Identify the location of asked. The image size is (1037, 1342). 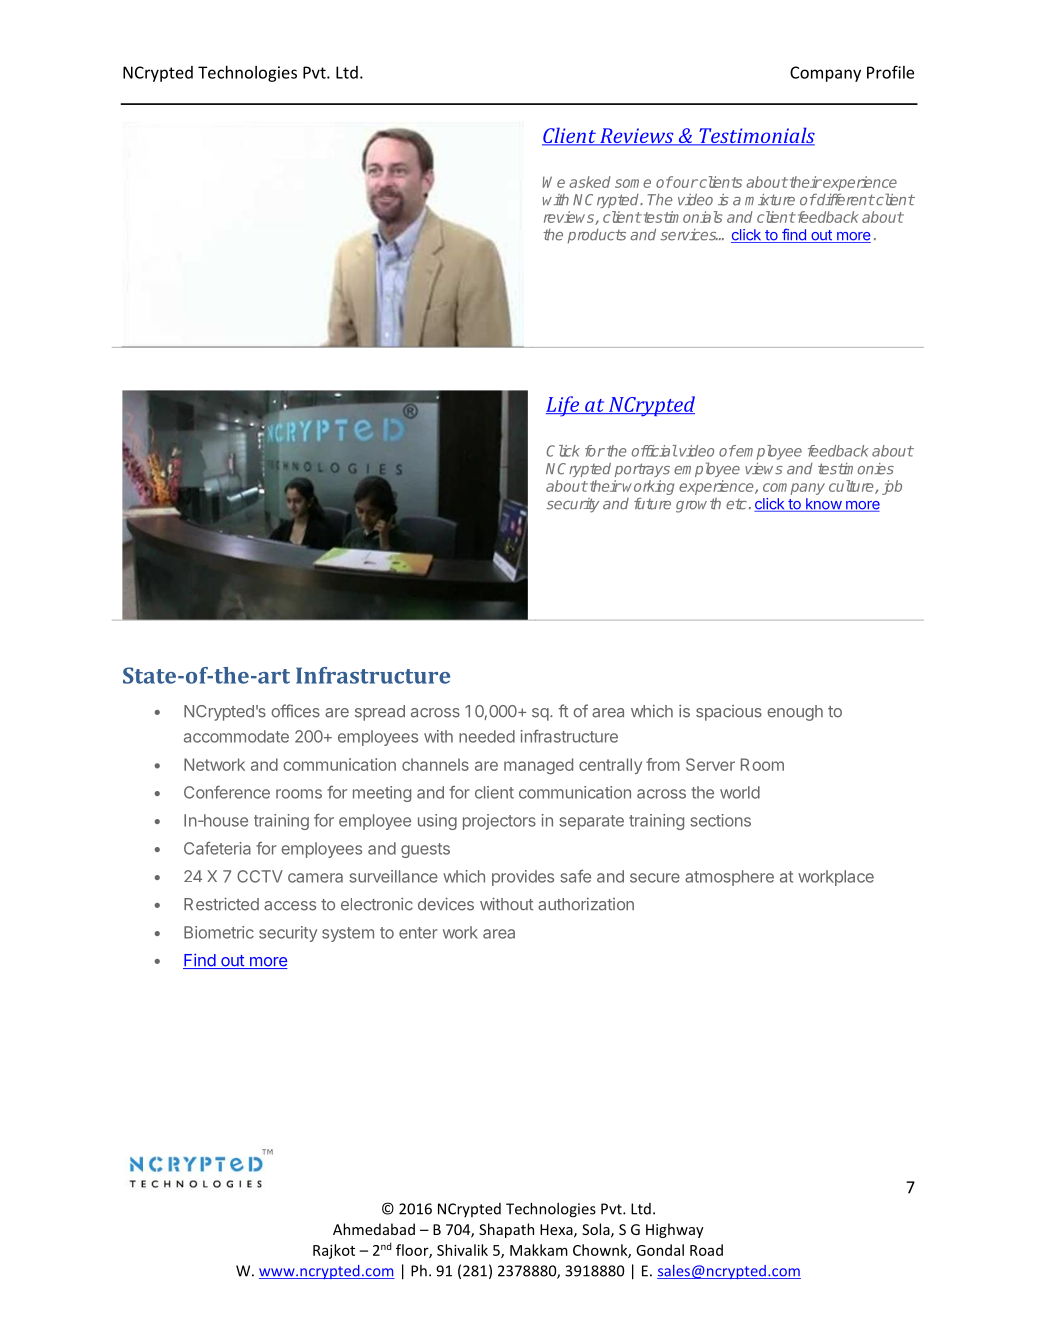
(590, 182).
